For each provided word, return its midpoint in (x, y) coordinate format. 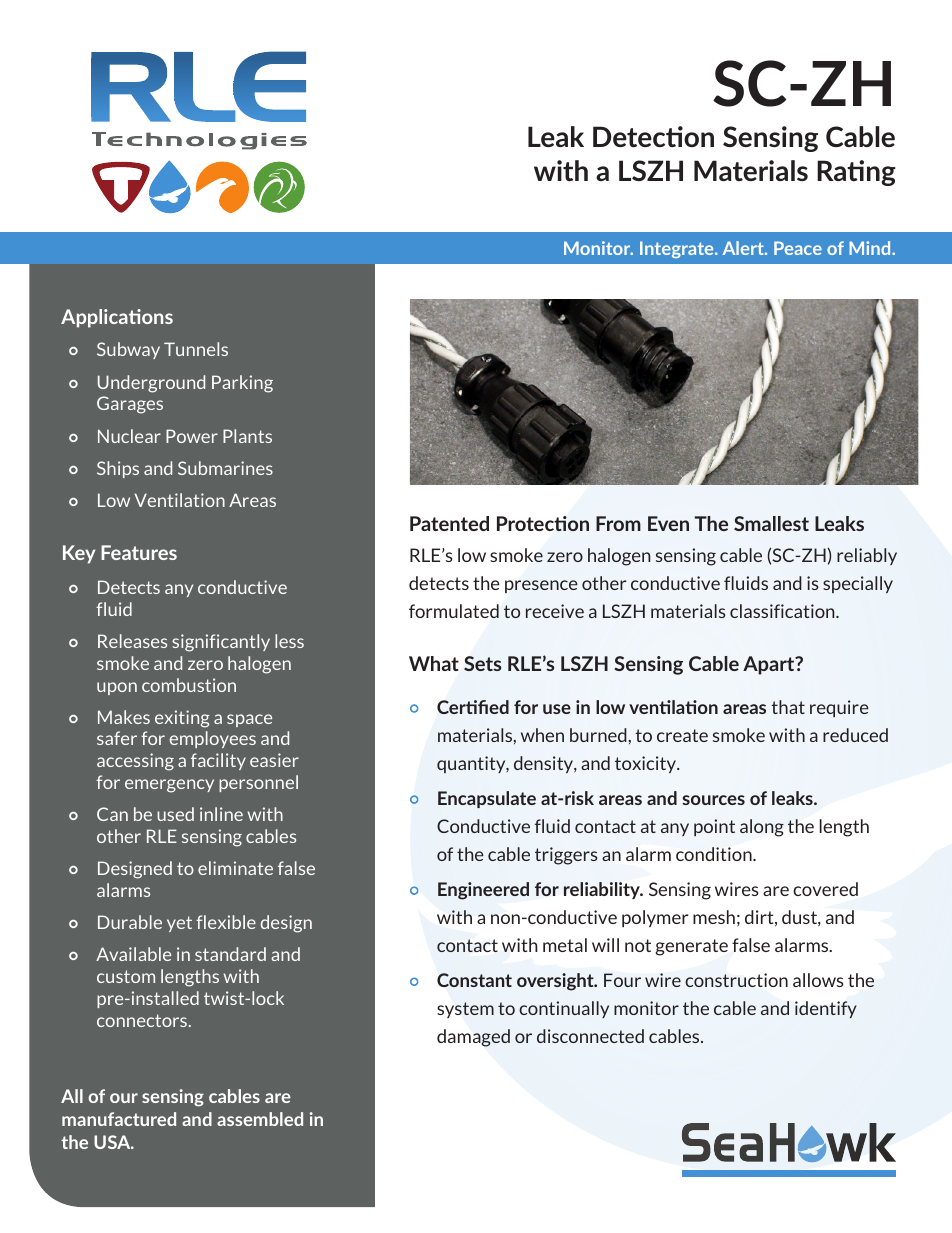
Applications (117, 318)
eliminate (235, 868)
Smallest (771, 523)
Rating (856, 173)
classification (783, 611)
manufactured (119, 1119)
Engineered (483, 891)
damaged (473, 1038)
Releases (132, 641)
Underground (151, 384)
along (762, 828)
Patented (449, 523)
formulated (454, 611)
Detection (653, 136)
